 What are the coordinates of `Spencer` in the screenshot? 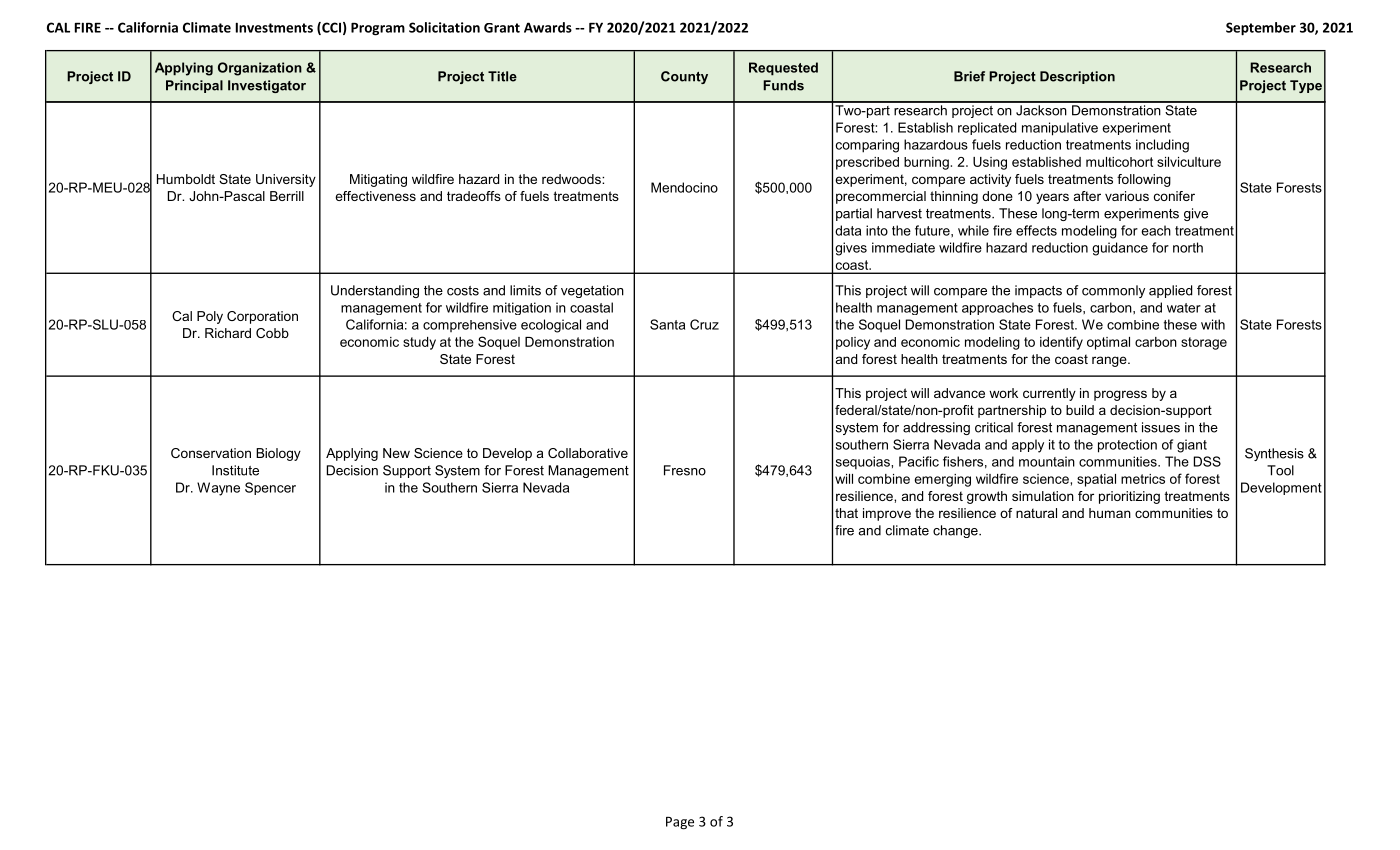 It's located at (270, 488).
